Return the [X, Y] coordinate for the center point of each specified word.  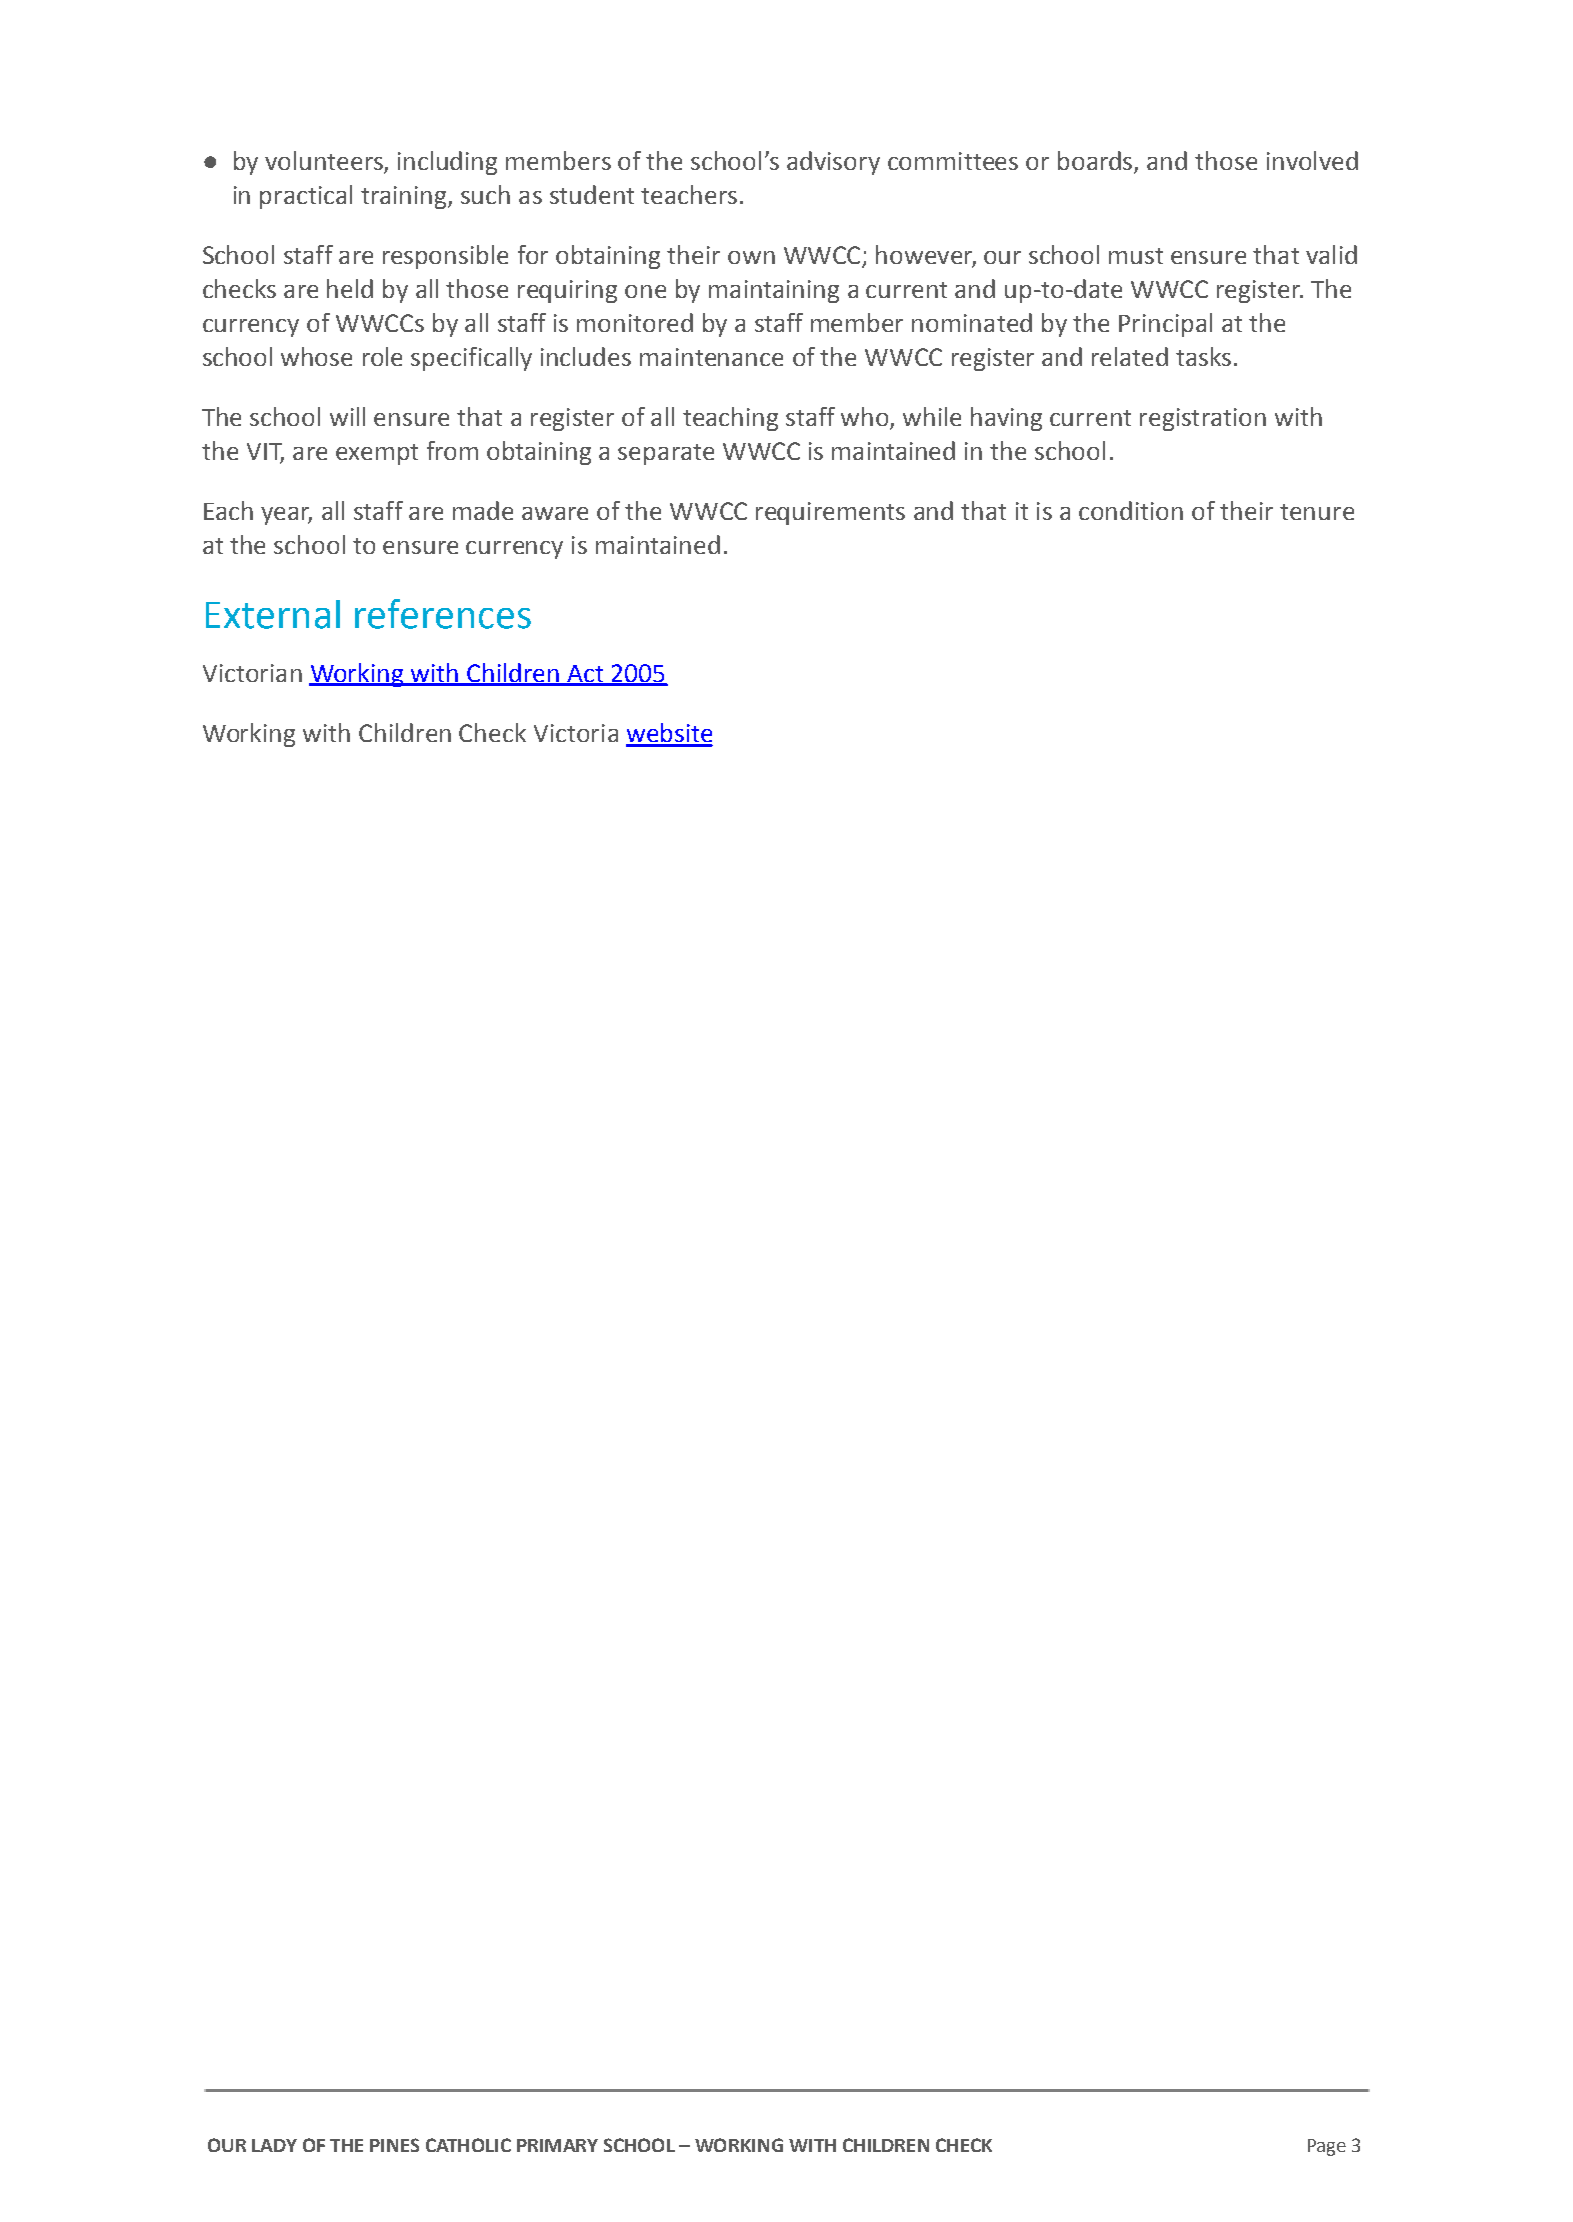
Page [1327, 2147]
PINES [394, 2145]
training [405, 197]
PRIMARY [557, 2145]
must [1136, 256]
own [751, 257]
